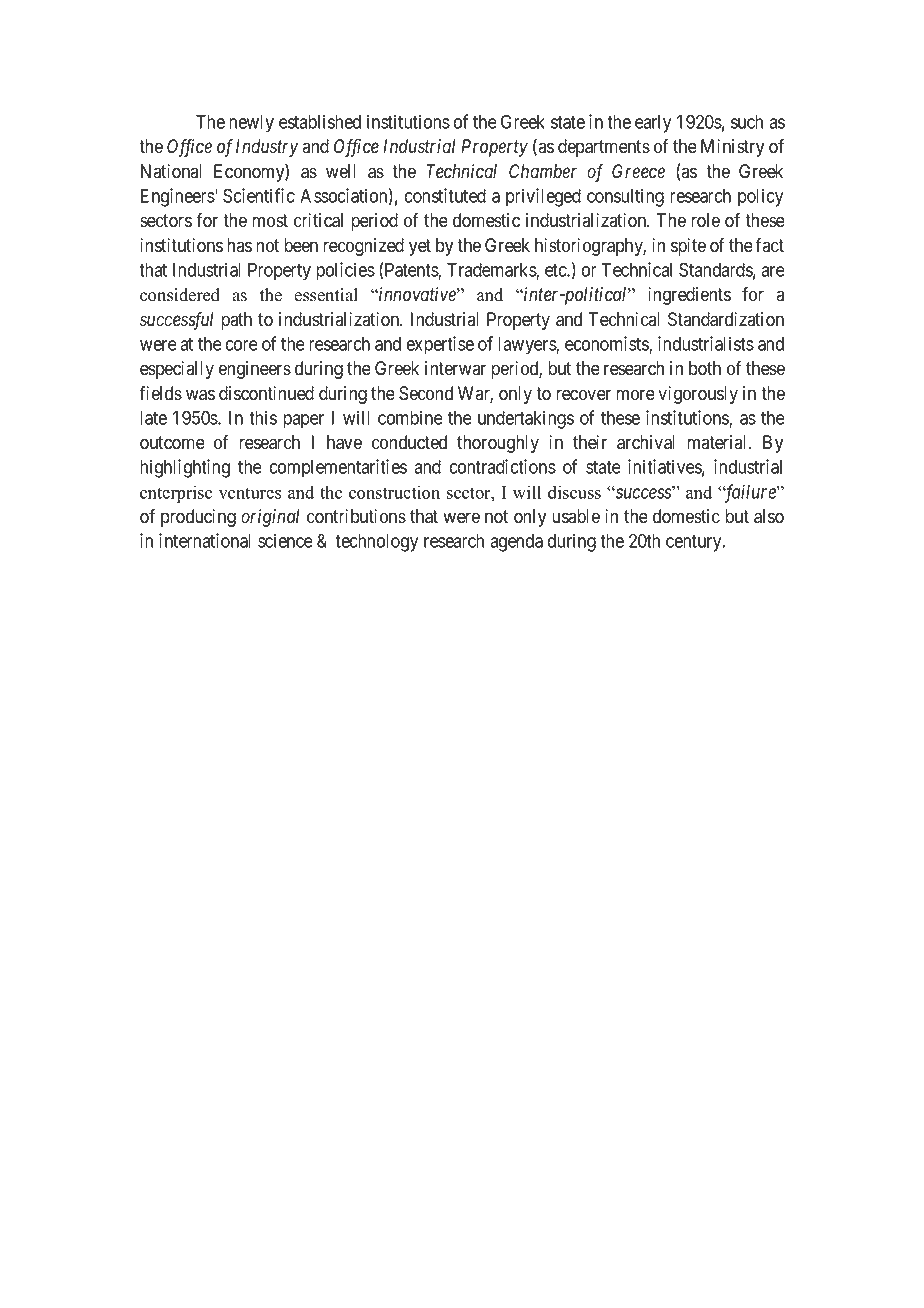 This screenshot has height=1308, width=924. What do you see at coordinates (198, 518) in the screenshot?
I see `producing` at bounding box center [198, 518].
